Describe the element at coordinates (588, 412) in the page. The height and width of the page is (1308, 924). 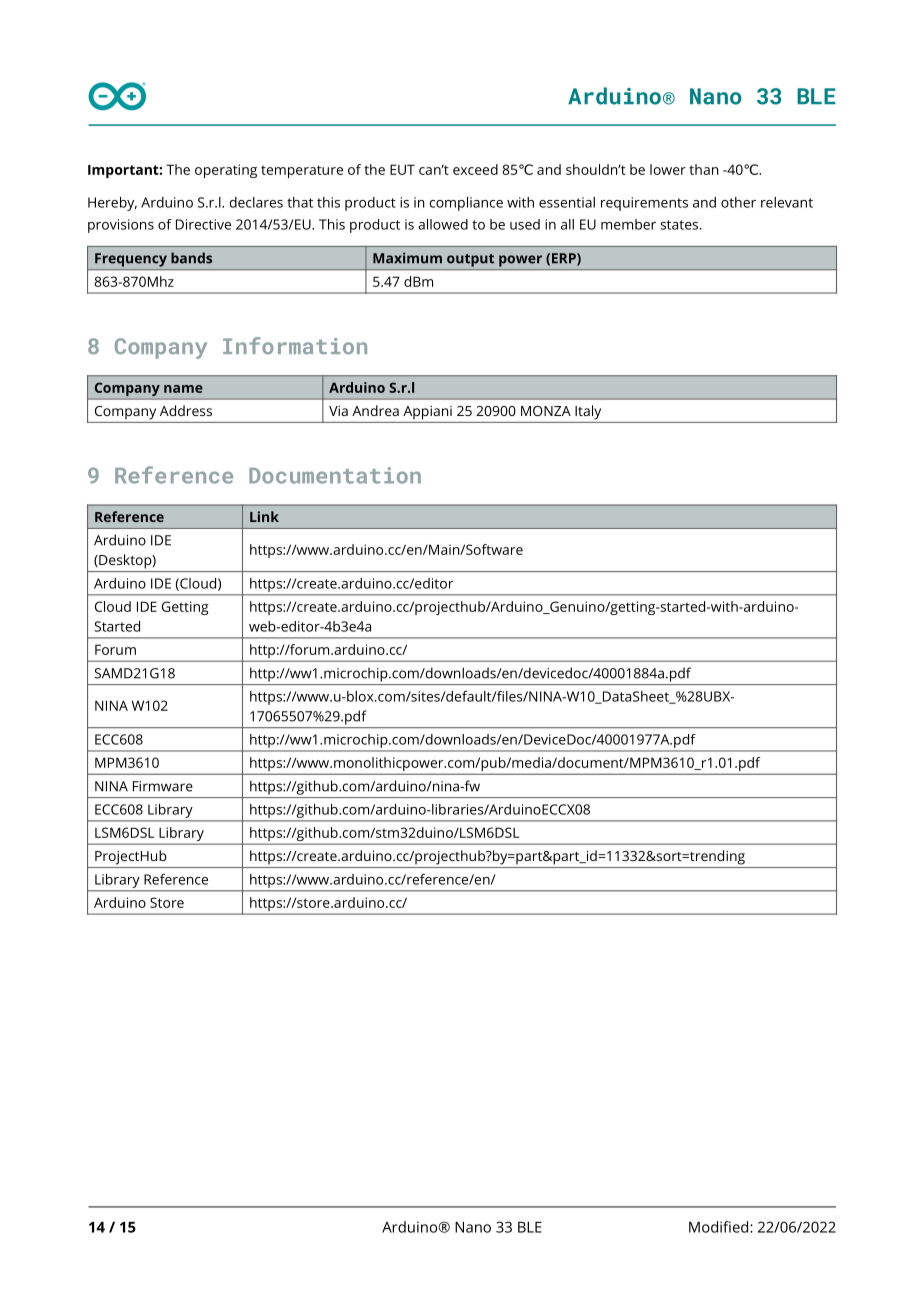
I see `Italy` at that location.
